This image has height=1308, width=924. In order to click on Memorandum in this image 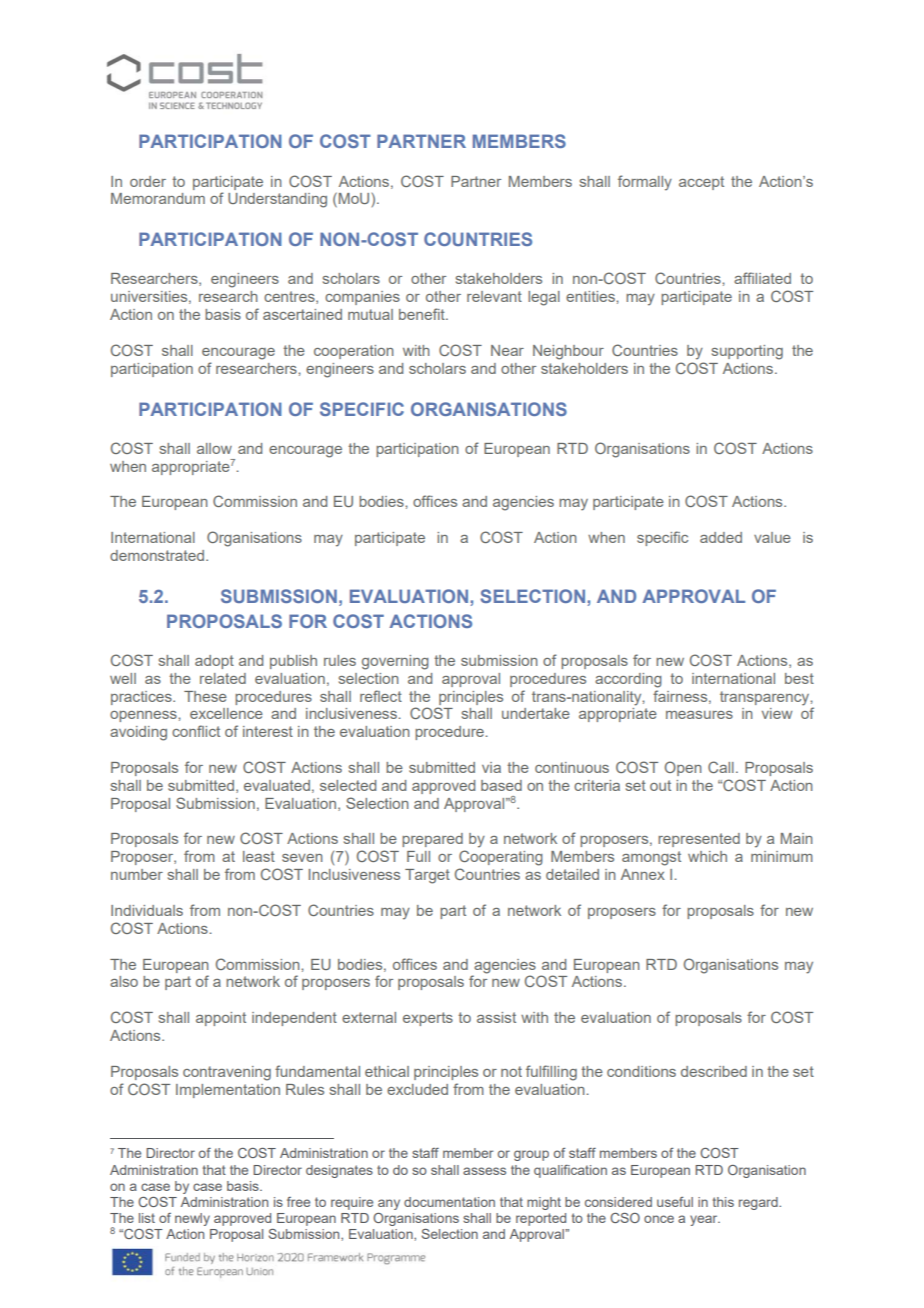, I will do `click(158, 198)`.
